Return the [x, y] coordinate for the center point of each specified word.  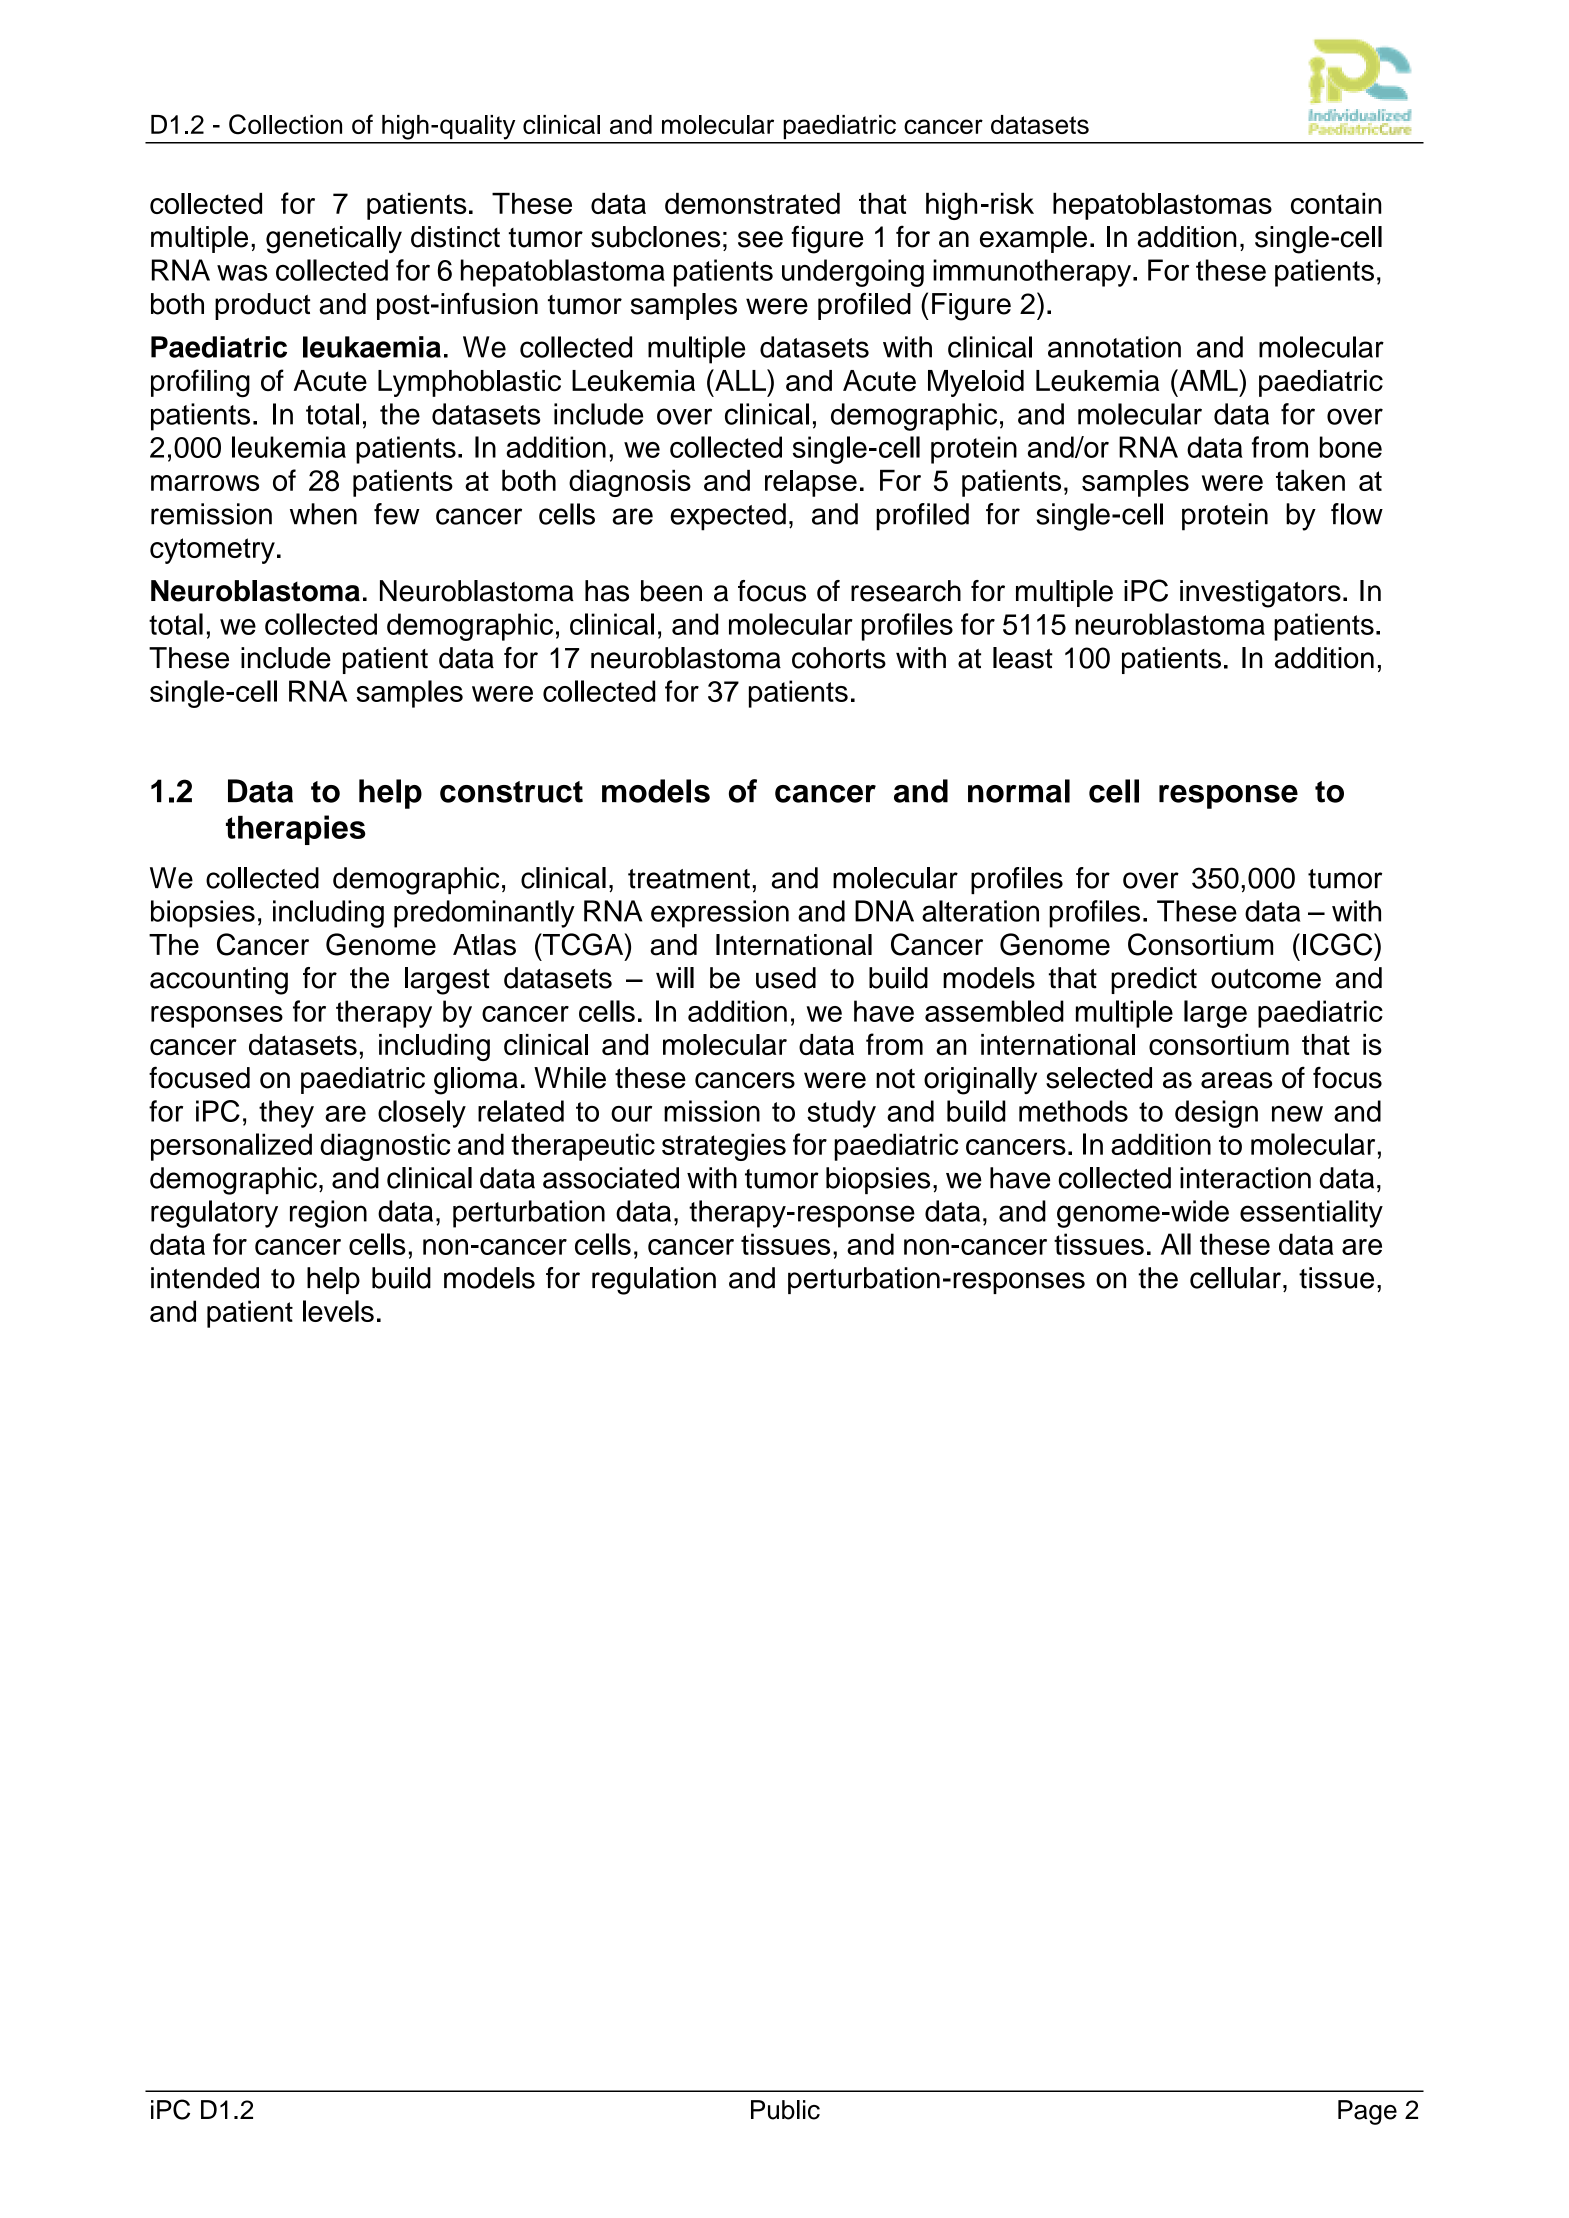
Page [1367, 2112]
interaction [1245, 1178]
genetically [334, 240]
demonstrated [752, 203]
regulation [654, 1281]
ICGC [1339, 944]
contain [1336, 203]
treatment [689, 879]
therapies [296, 830]
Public [785, 2110]
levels [338, 1311]
